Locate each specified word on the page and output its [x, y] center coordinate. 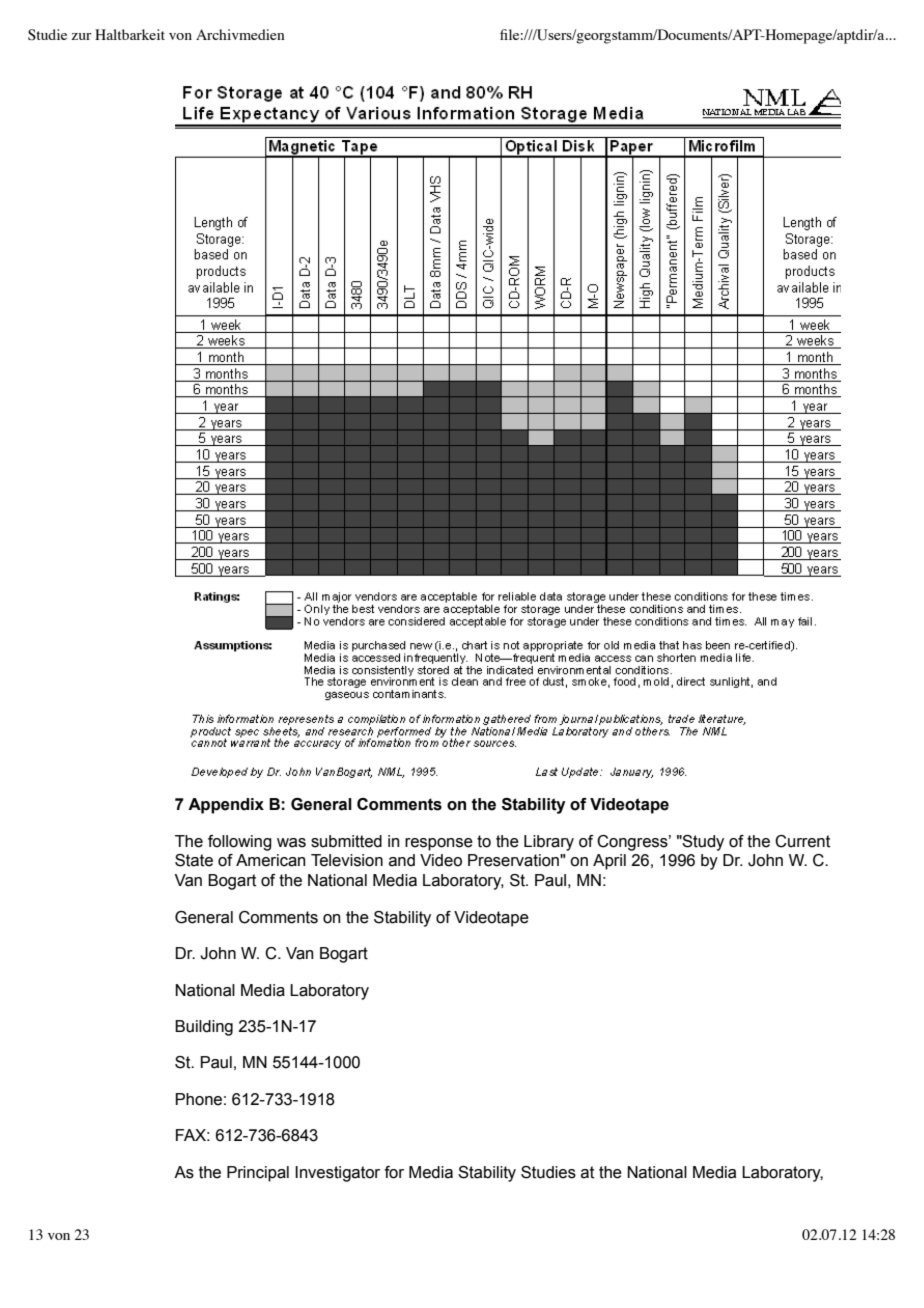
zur [82, 36]
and [402, 860]
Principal [258, 1174]
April [609, 862]
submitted [346, 841]
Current [802, 841]
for [394, 1172]
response [439, 844]
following [240, 843]
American [270, 860]
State [194, 860]
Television [347, 860]
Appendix [226, 806]
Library [549, 843]
